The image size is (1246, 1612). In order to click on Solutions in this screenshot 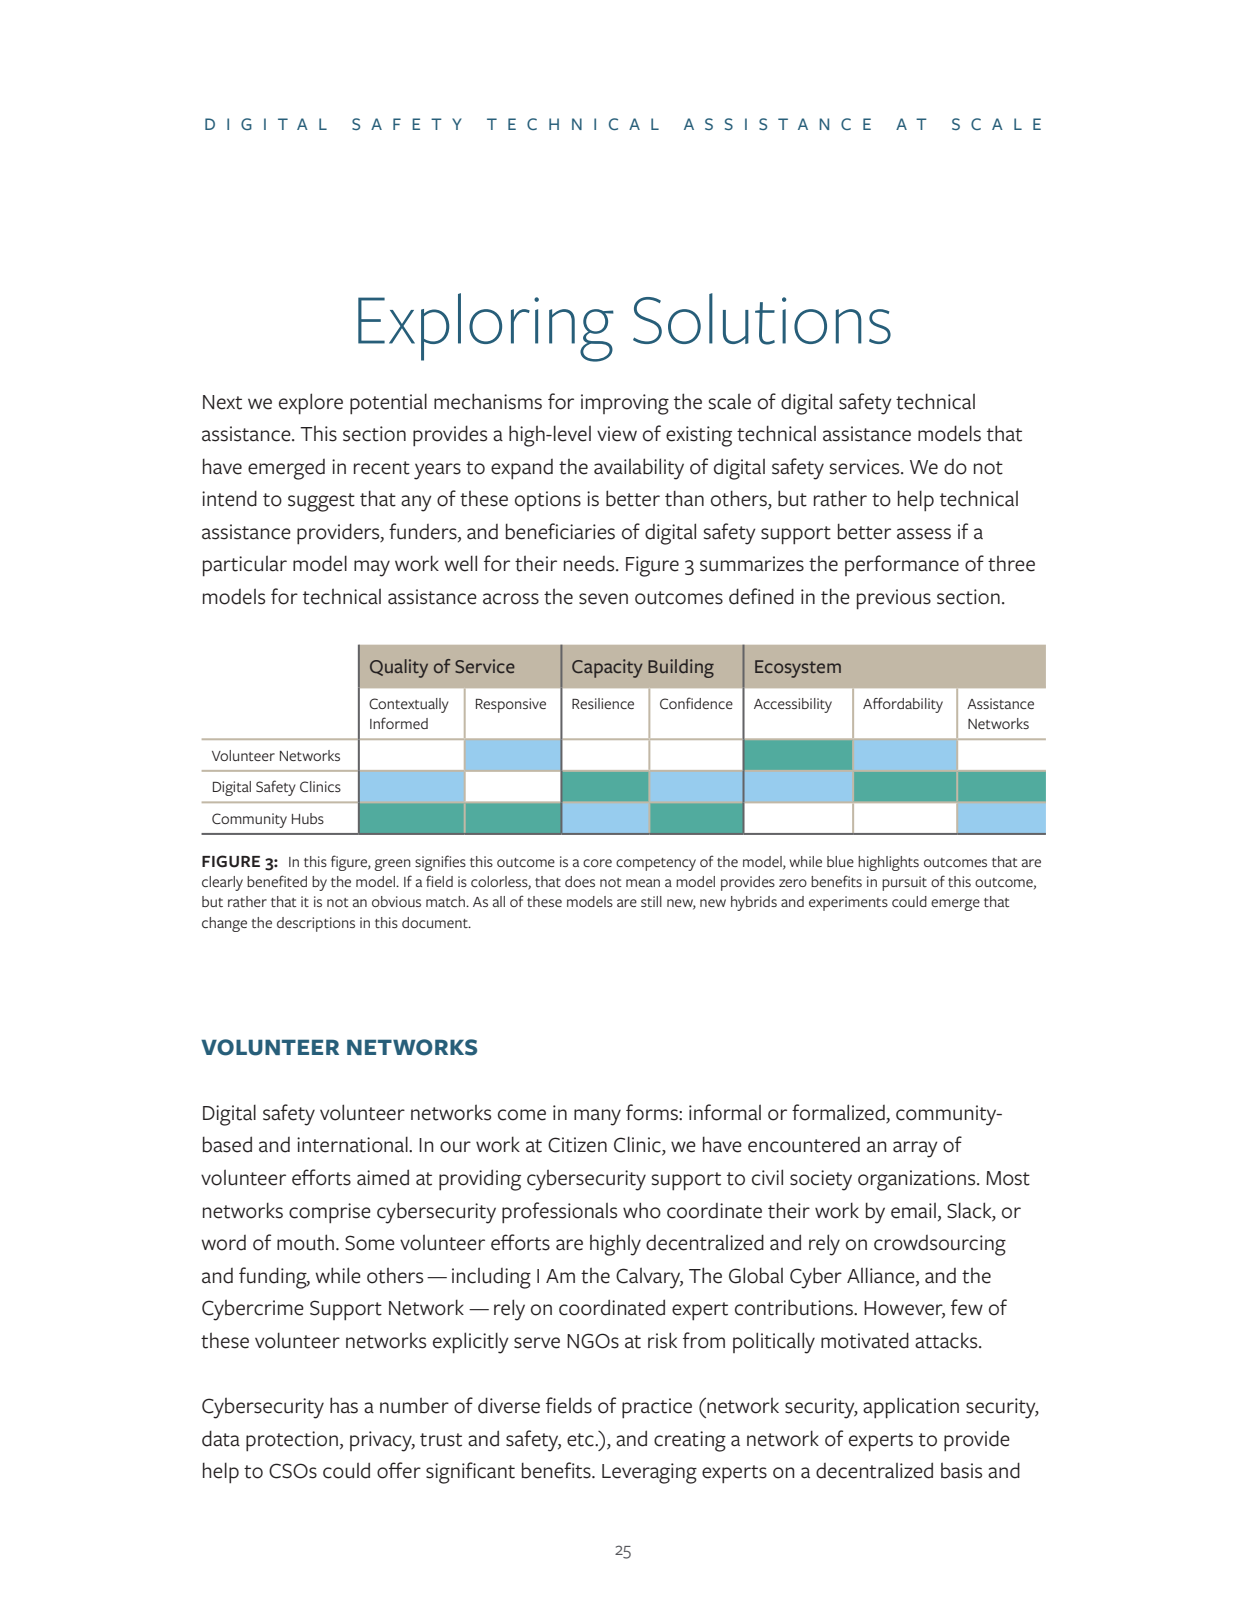, I will do `click(762, 319)`.
